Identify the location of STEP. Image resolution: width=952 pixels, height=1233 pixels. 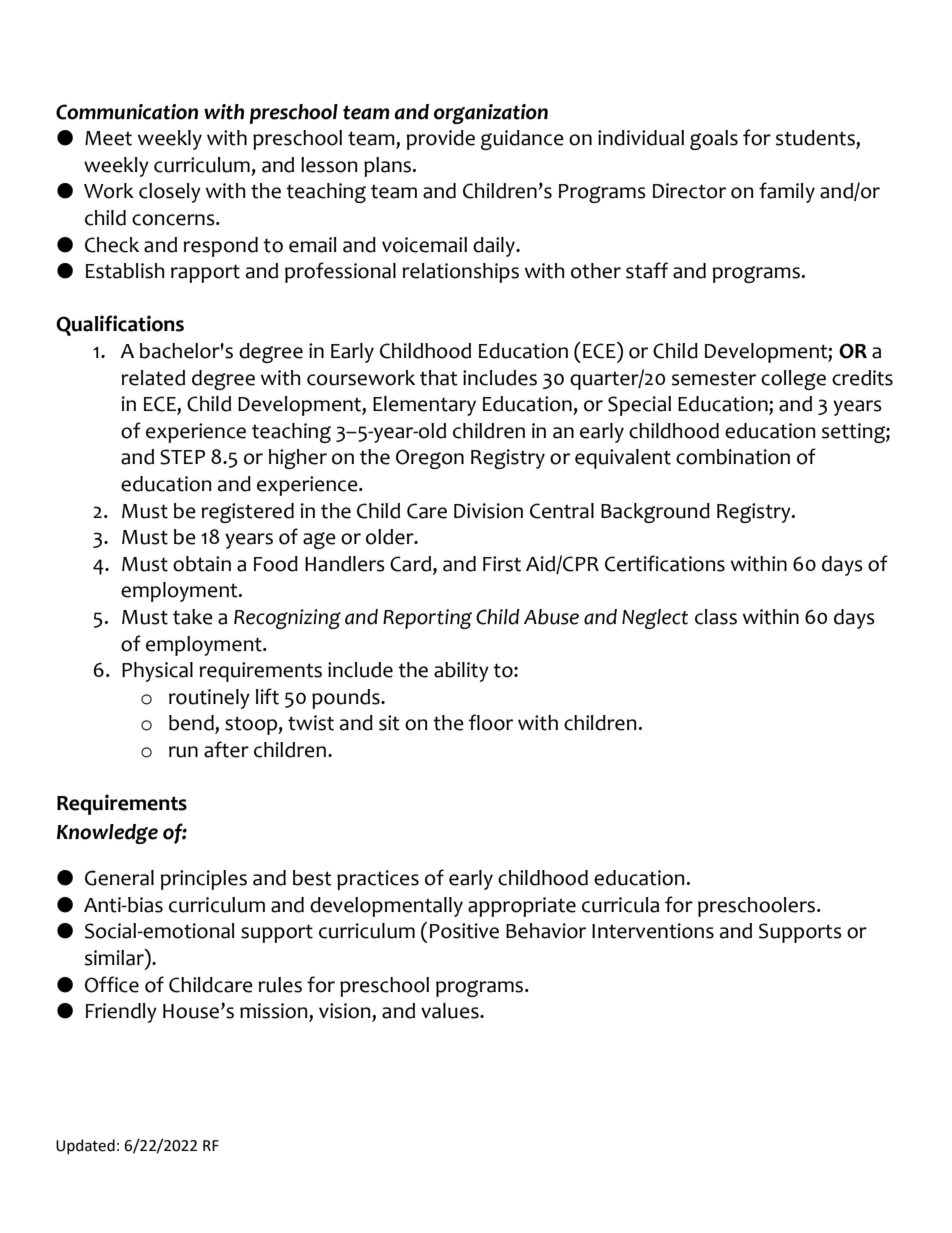
(182, 457).
